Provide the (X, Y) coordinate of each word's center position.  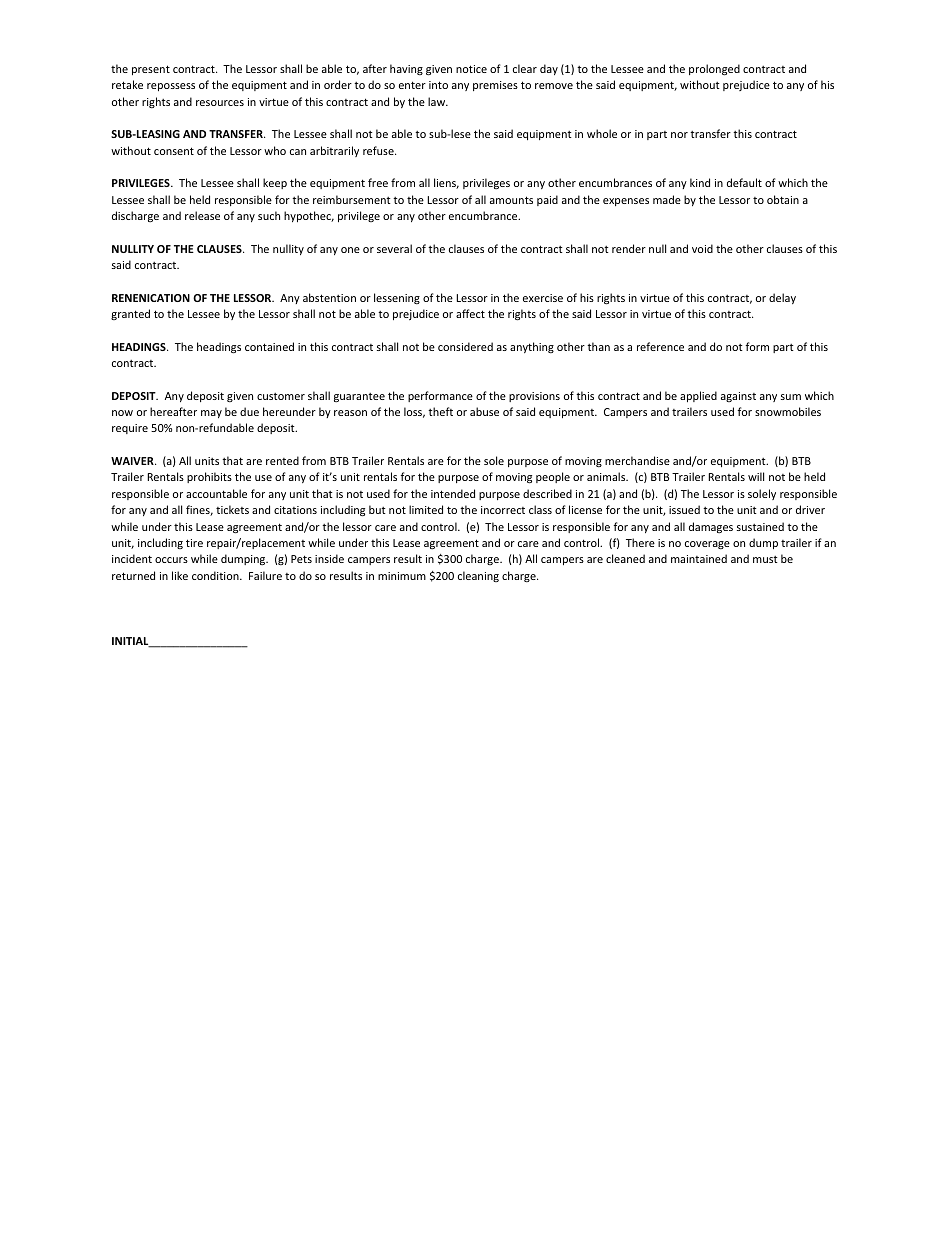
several (394, 248)
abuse (484, 411)
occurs (171, 560)
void (702, 248)
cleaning (478, 576)
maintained (699, 558)
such (269, 215)
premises (495, 86)
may (211, 414)
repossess (171, 87)
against (738, 397)
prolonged (714, 70)
